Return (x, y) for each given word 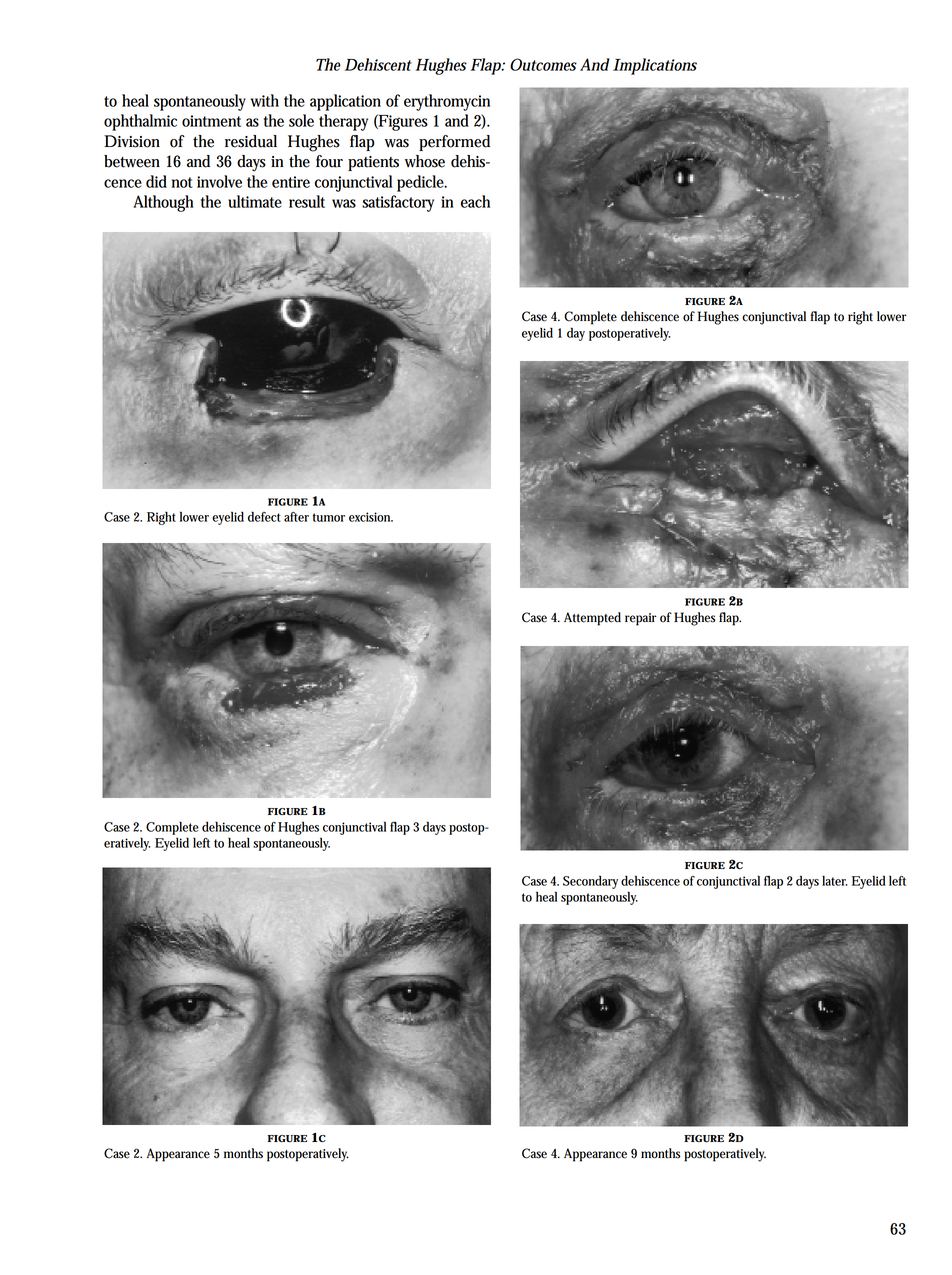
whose (425, 161)
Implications (655, 66)
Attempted (592, 619)
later (834, 881)
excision (371, 517)
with (265, 100)
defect (264, 516)
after (296, 517)
